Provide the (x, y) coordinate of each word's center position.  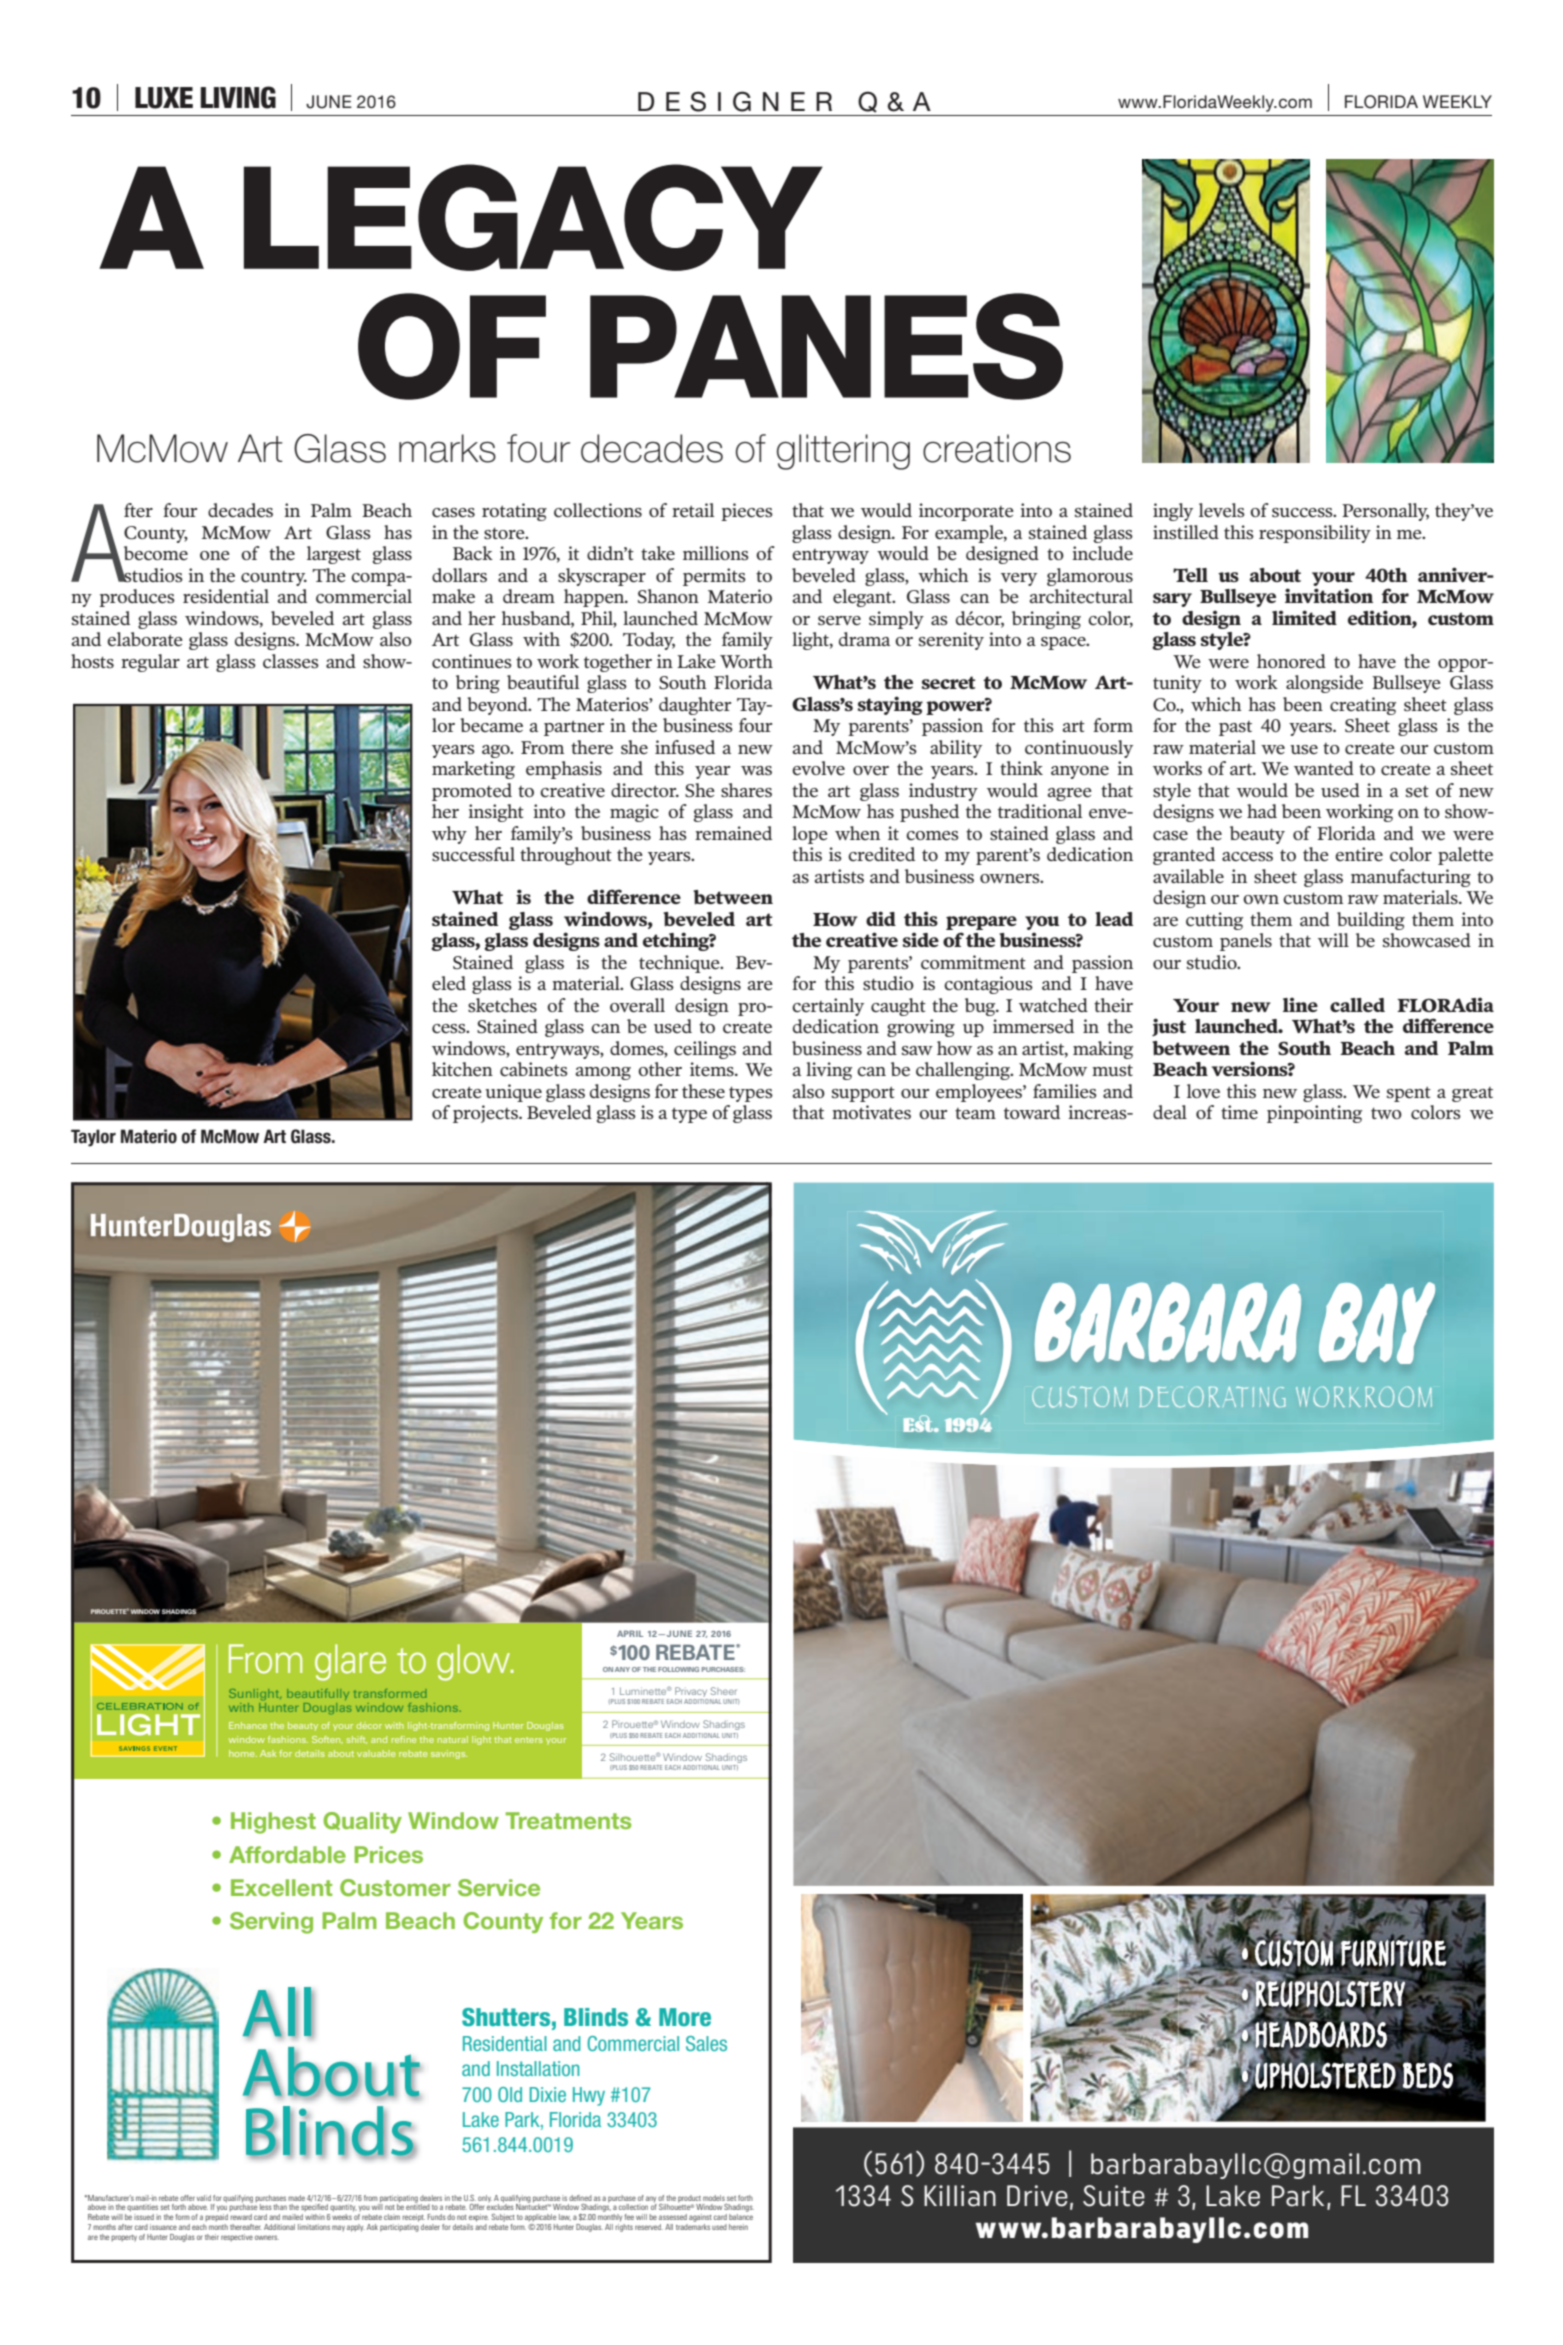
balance (741, 2217)
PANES (826, 346)
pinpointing (1314, 1114)
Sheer (723, 1691)
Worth (746, 661)
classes (291, 661)
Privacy (691, 1692)
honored (1291, 661)
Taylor (93, 1138)
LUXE (164, 98)
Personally (1385, 512)
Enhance (248, 1725)
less (266, 2207)
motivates (871, 1112)
